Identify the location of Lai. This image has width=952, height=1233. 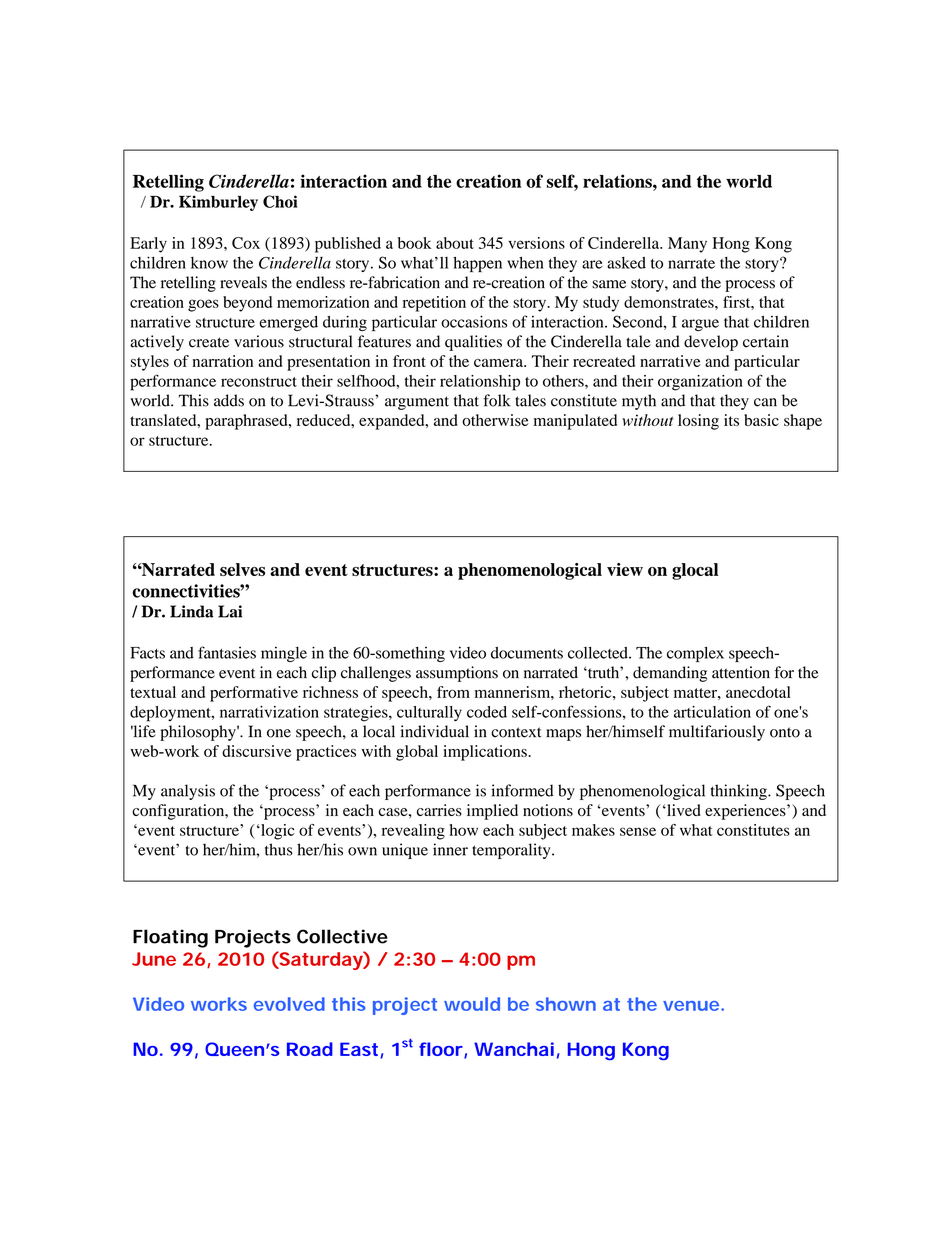
(230, 611).
